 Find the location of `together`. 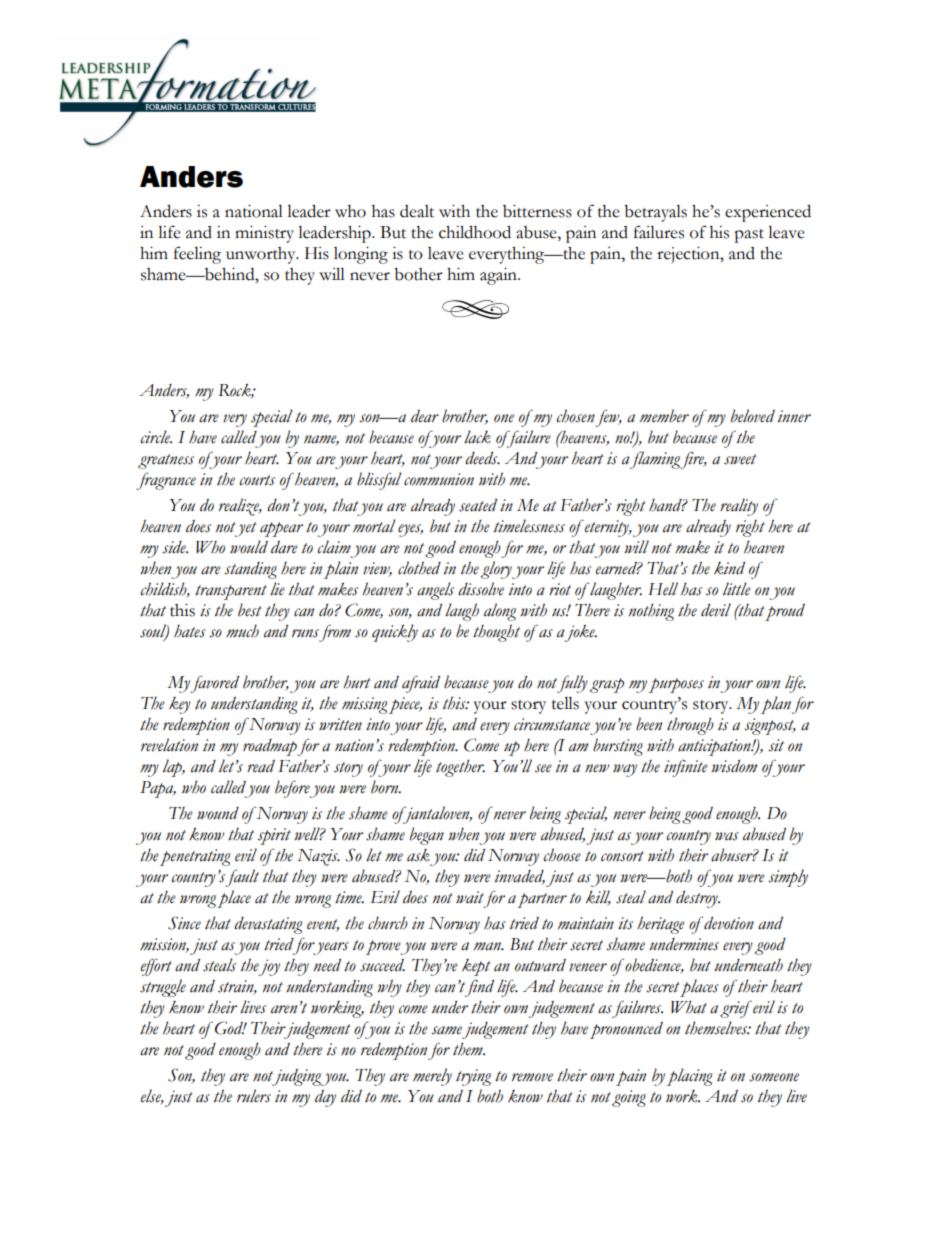

together is located at coordinates (460, 768).
